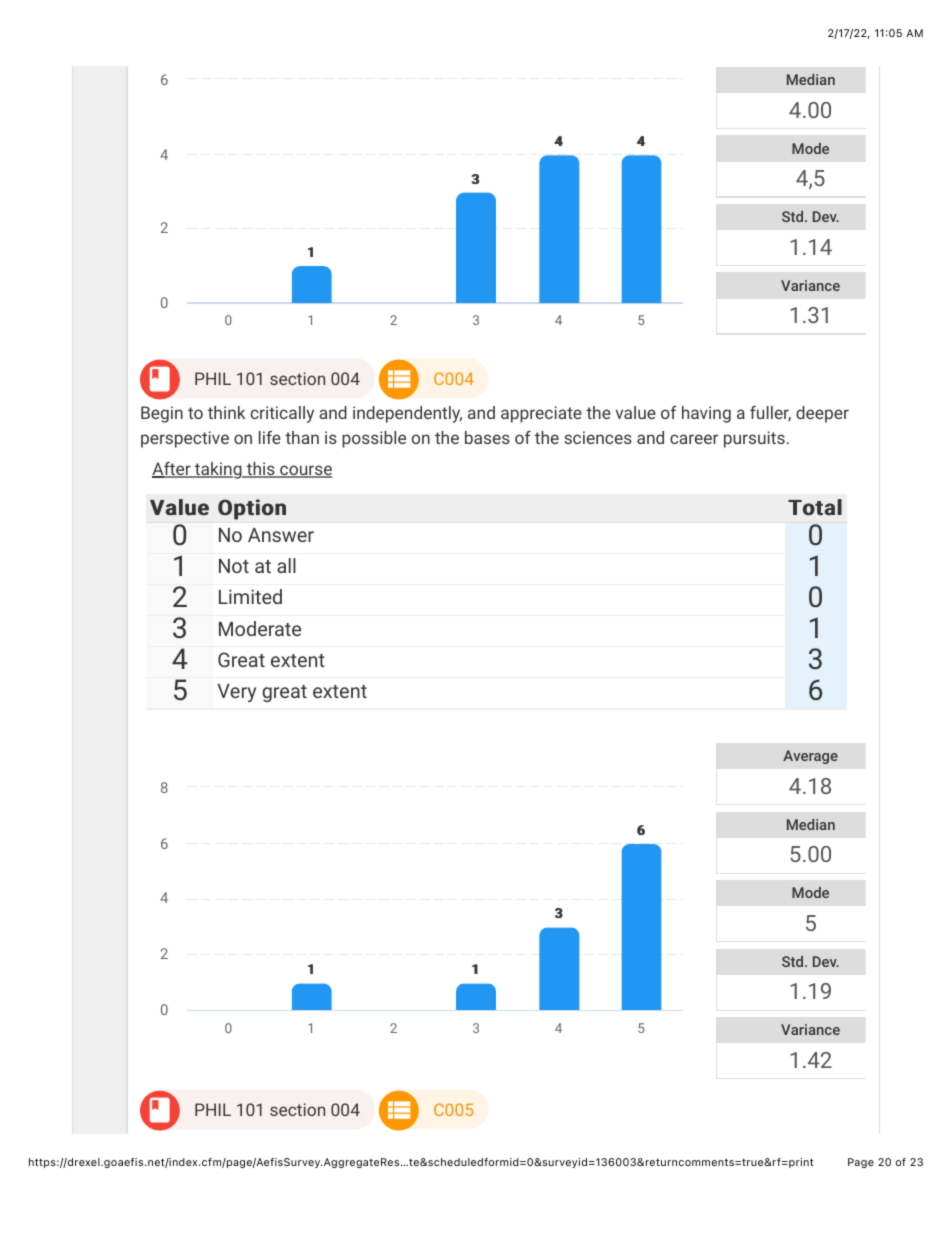 This document has height=1233, width=952. Describe the element at coordinates (487, 437) in the document. I see `bases` at that location.
